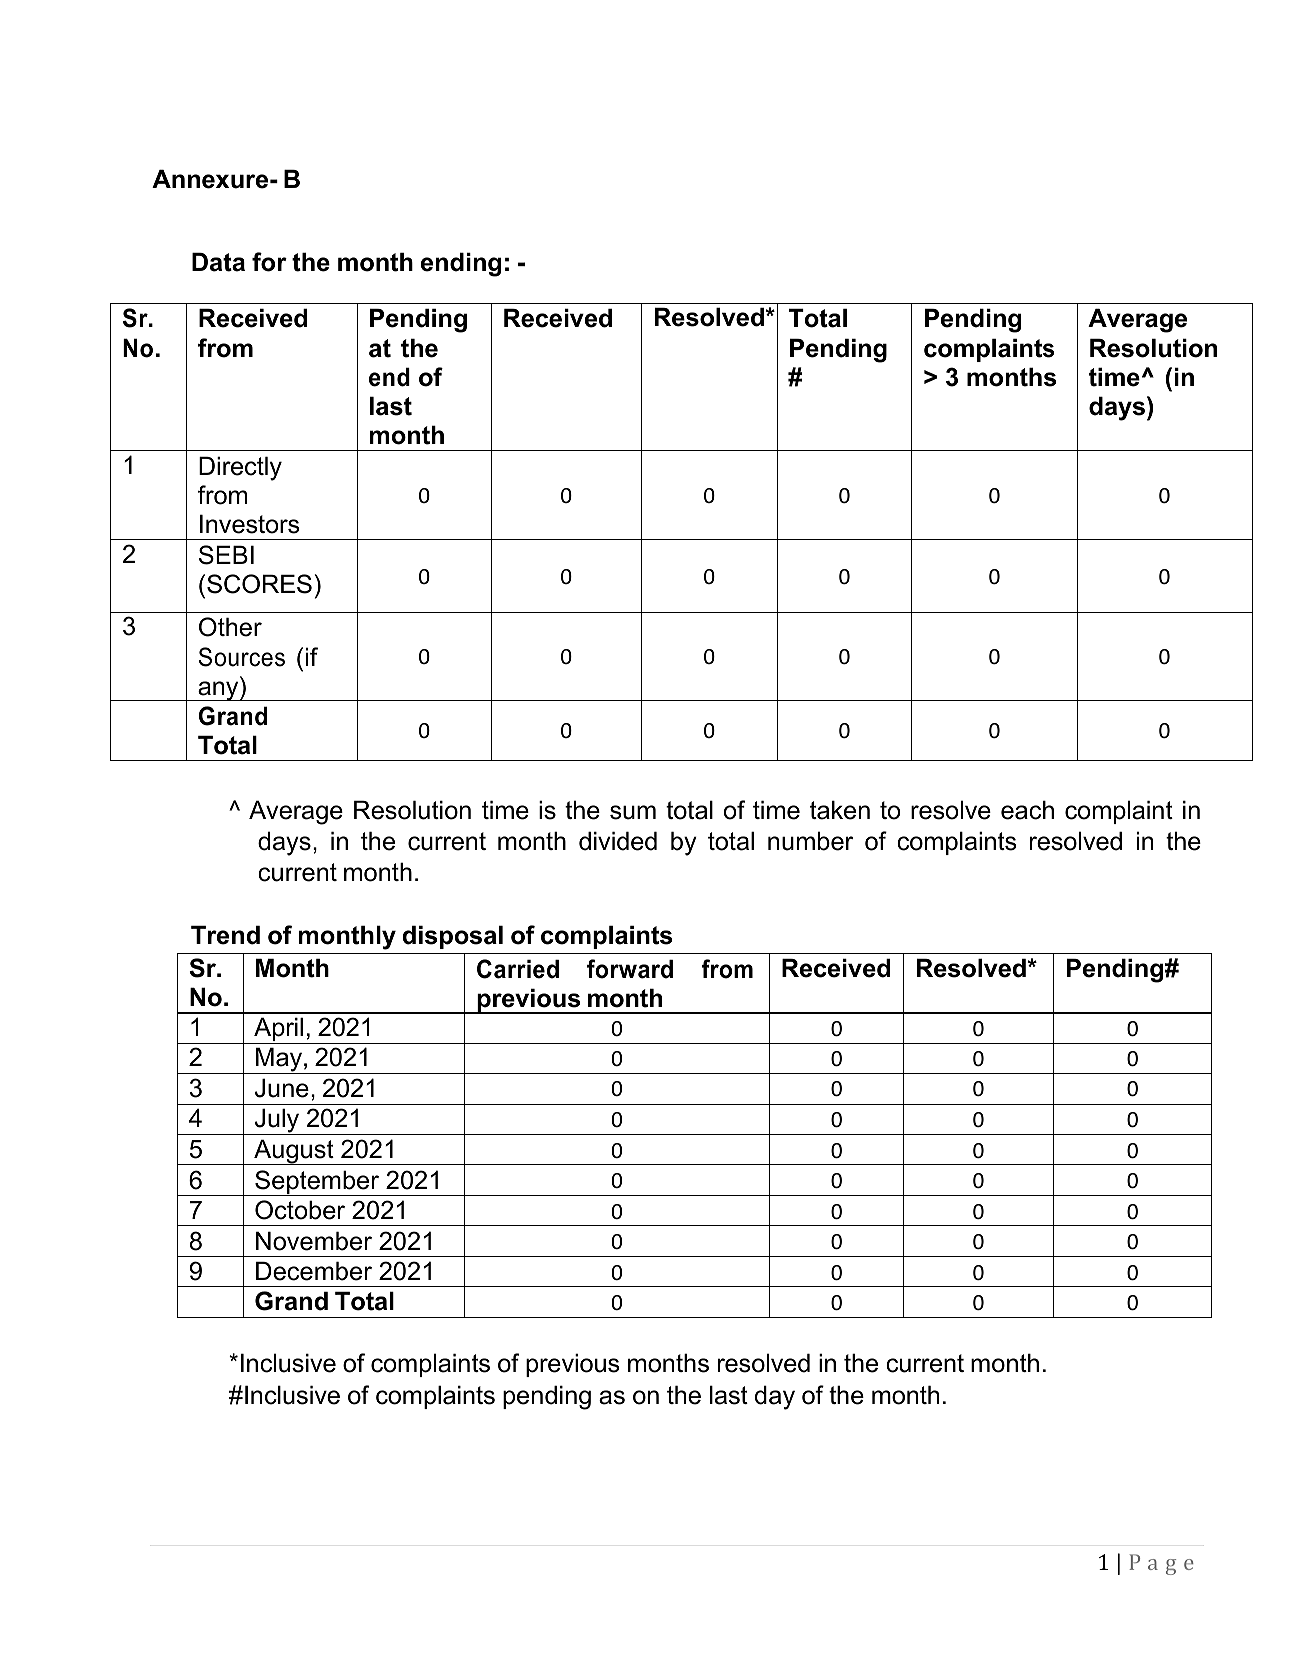 Image resolution: width=1297 pixels, height=1679 pixels. What do you see at coordinates (218, 262) in the screenshot?
I see `Data` at bounding box center [218, 262].
